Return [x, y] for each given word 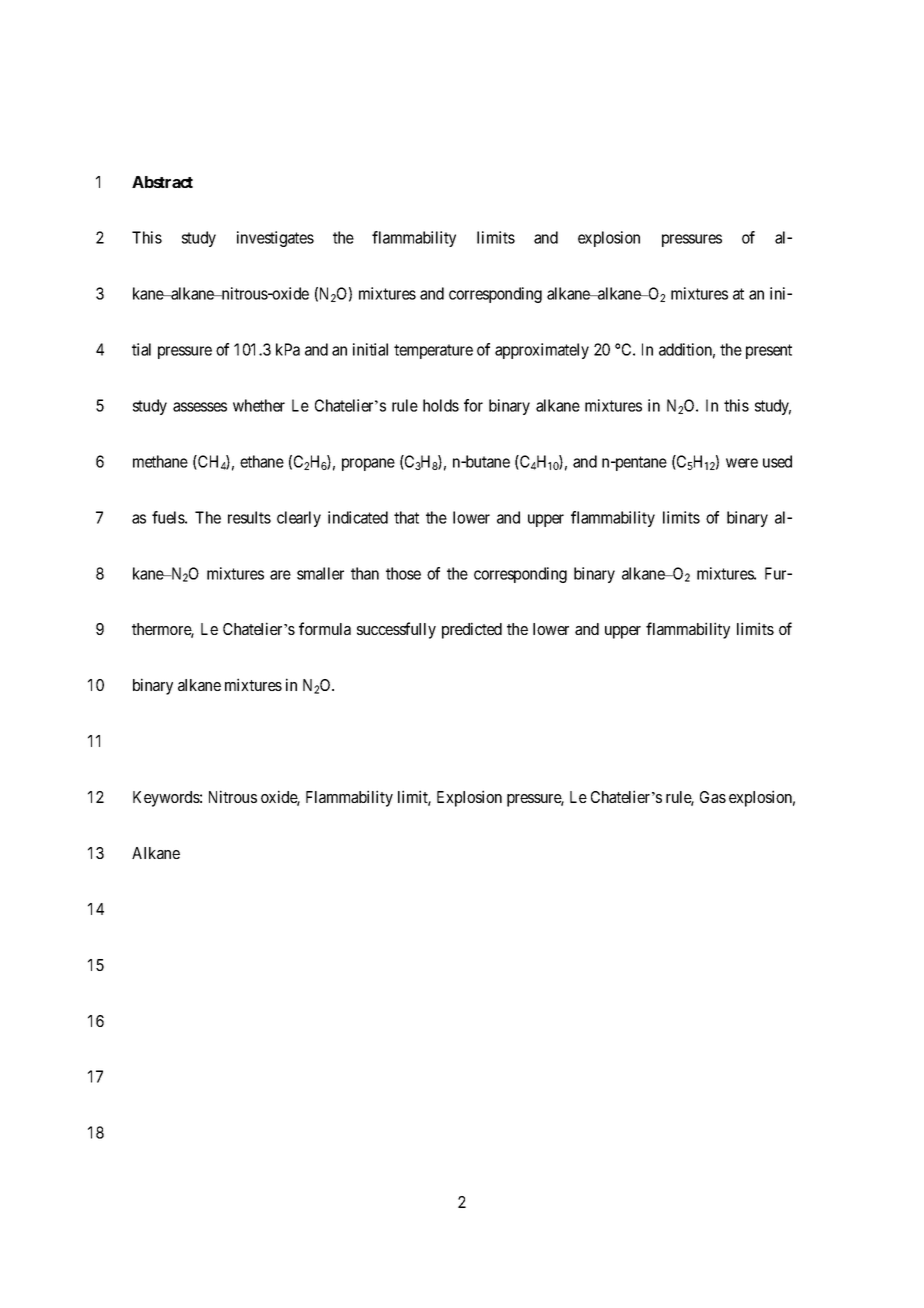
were [742, 463]
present [769, 351]
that [406, 517]
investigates [275, 239]
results [249, 517]
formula [325, 628]
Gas [713, 797]
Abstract [162, 182]
